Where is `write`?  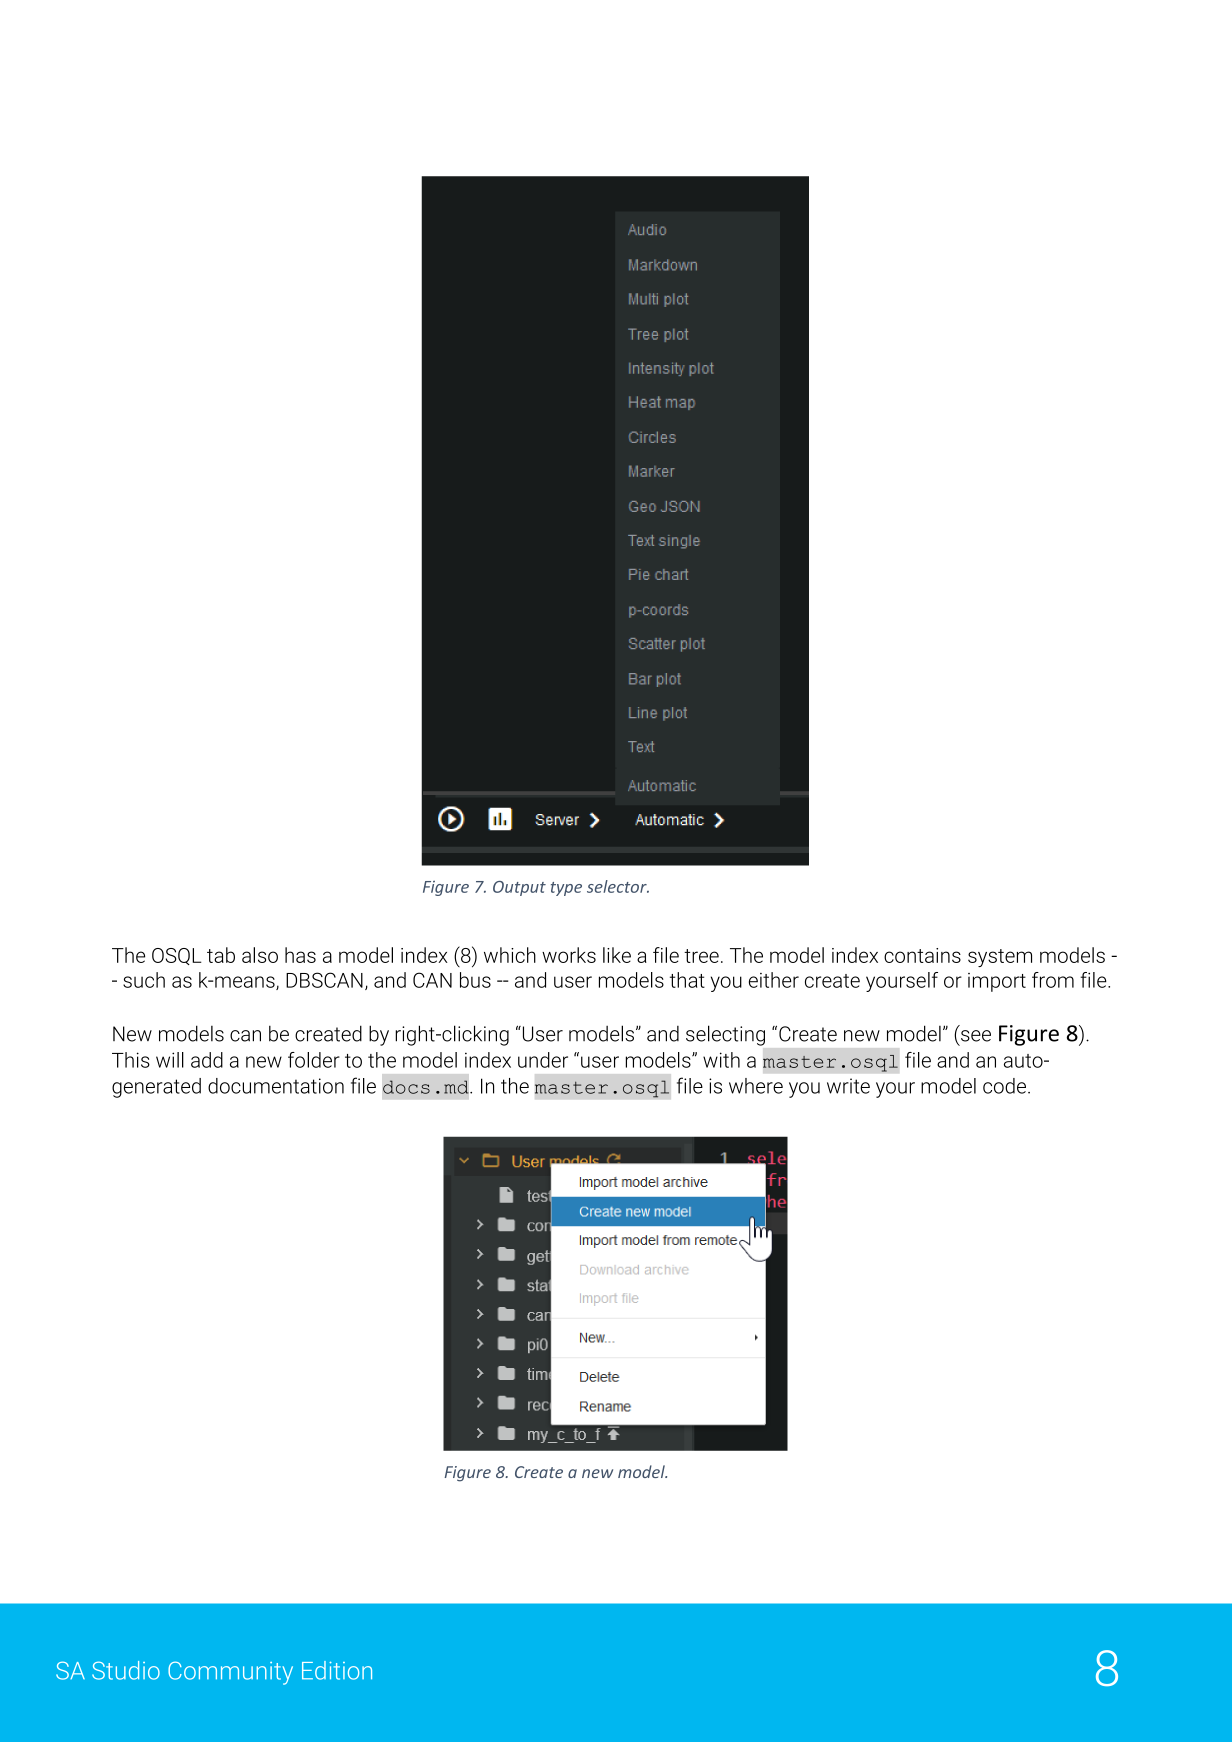 write is located at coordinates (848, 1086).
